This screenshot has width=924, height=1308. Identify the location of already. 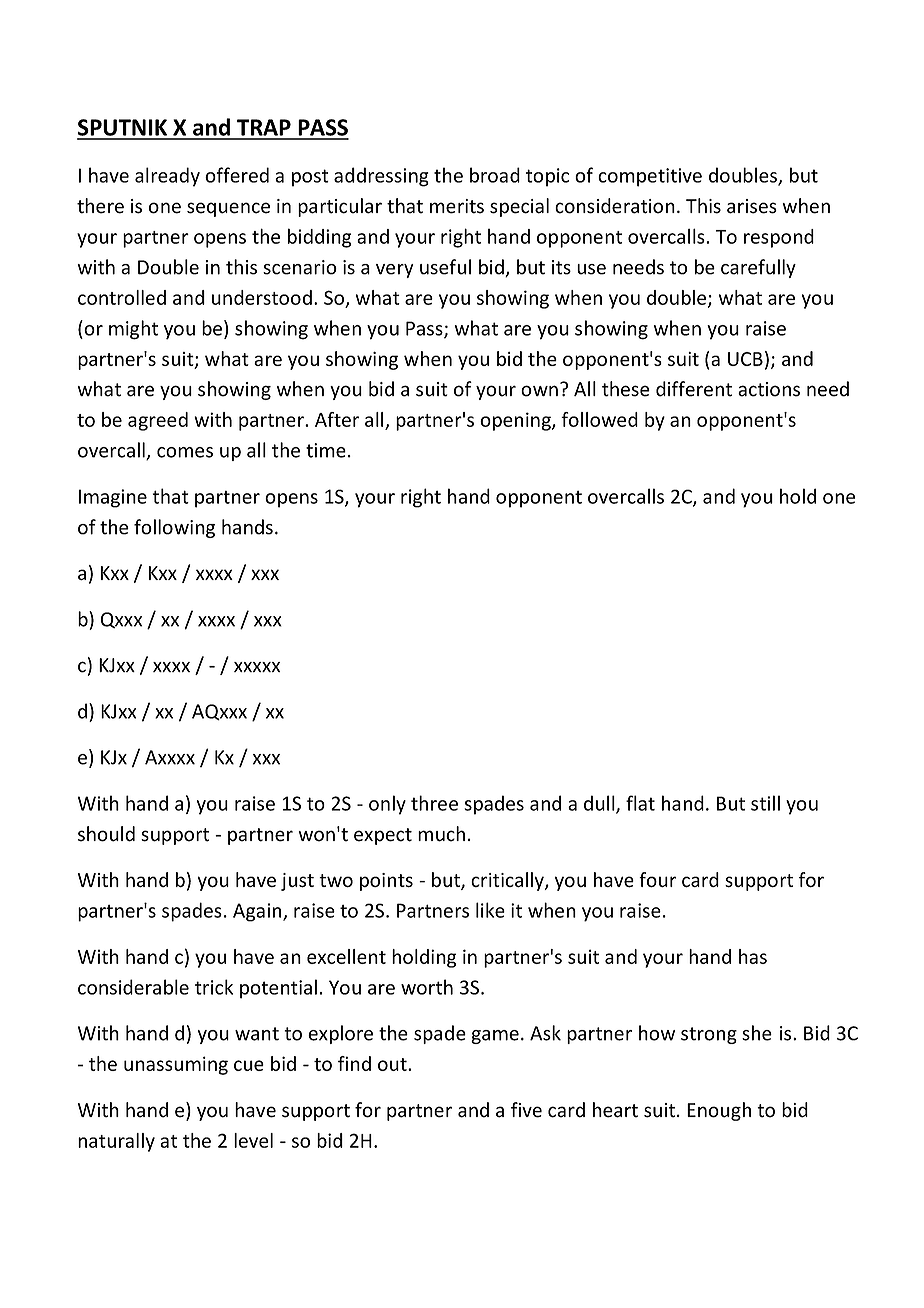
(167, 177).
